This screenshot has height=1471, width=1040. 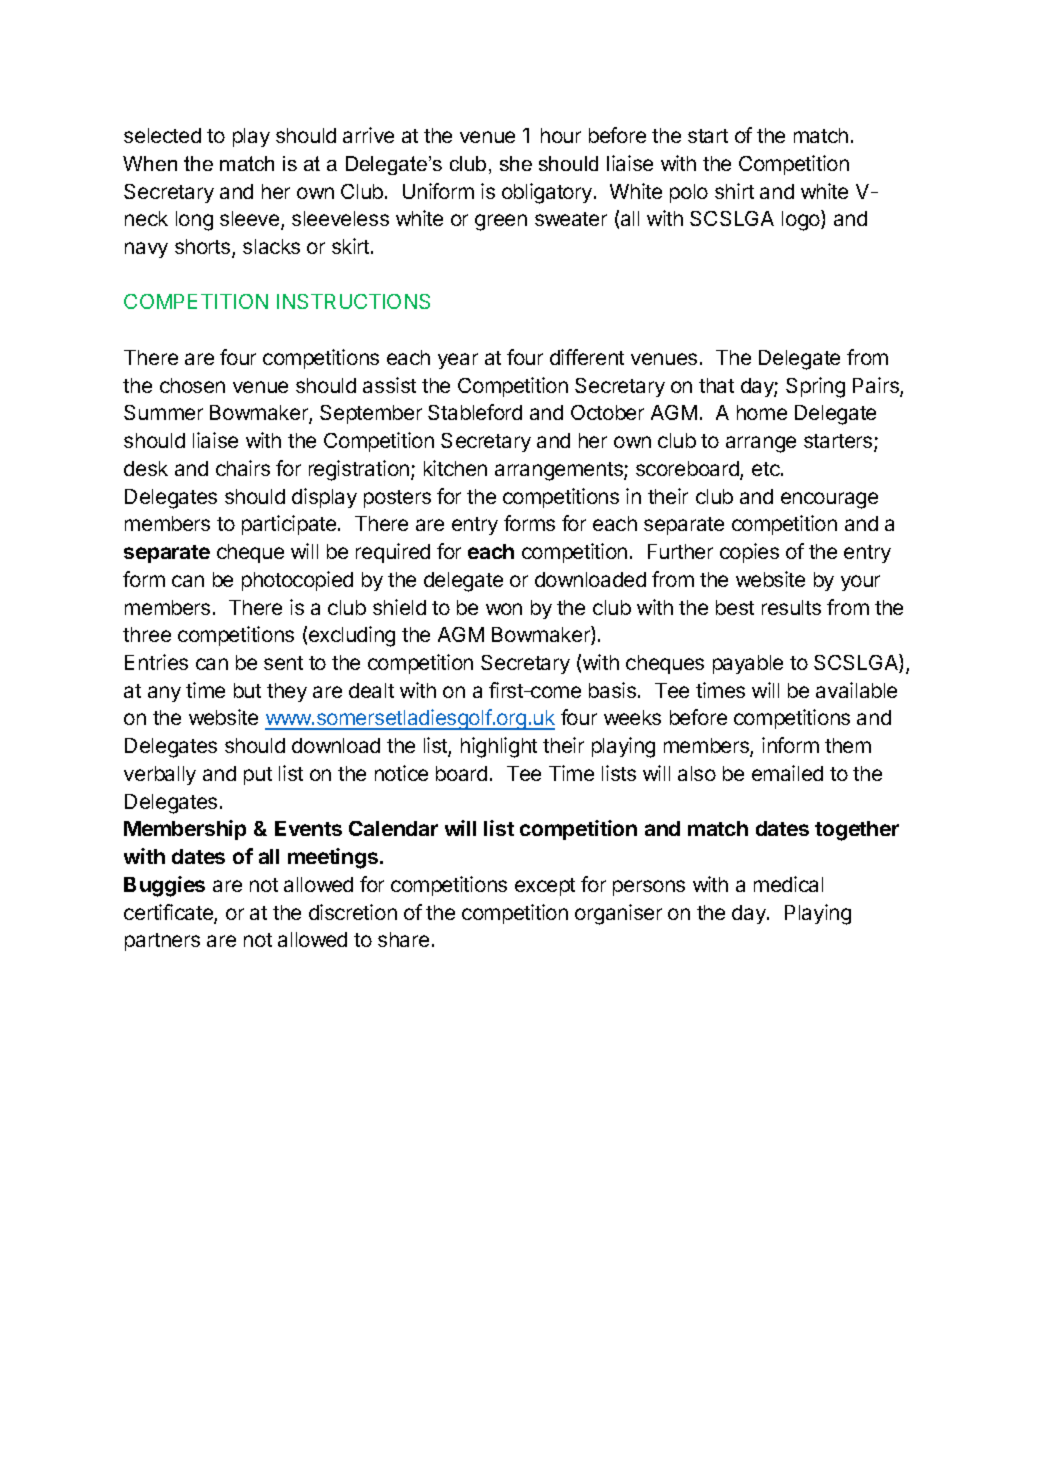 I want to click on shirt, so click(x=734, y=191).
